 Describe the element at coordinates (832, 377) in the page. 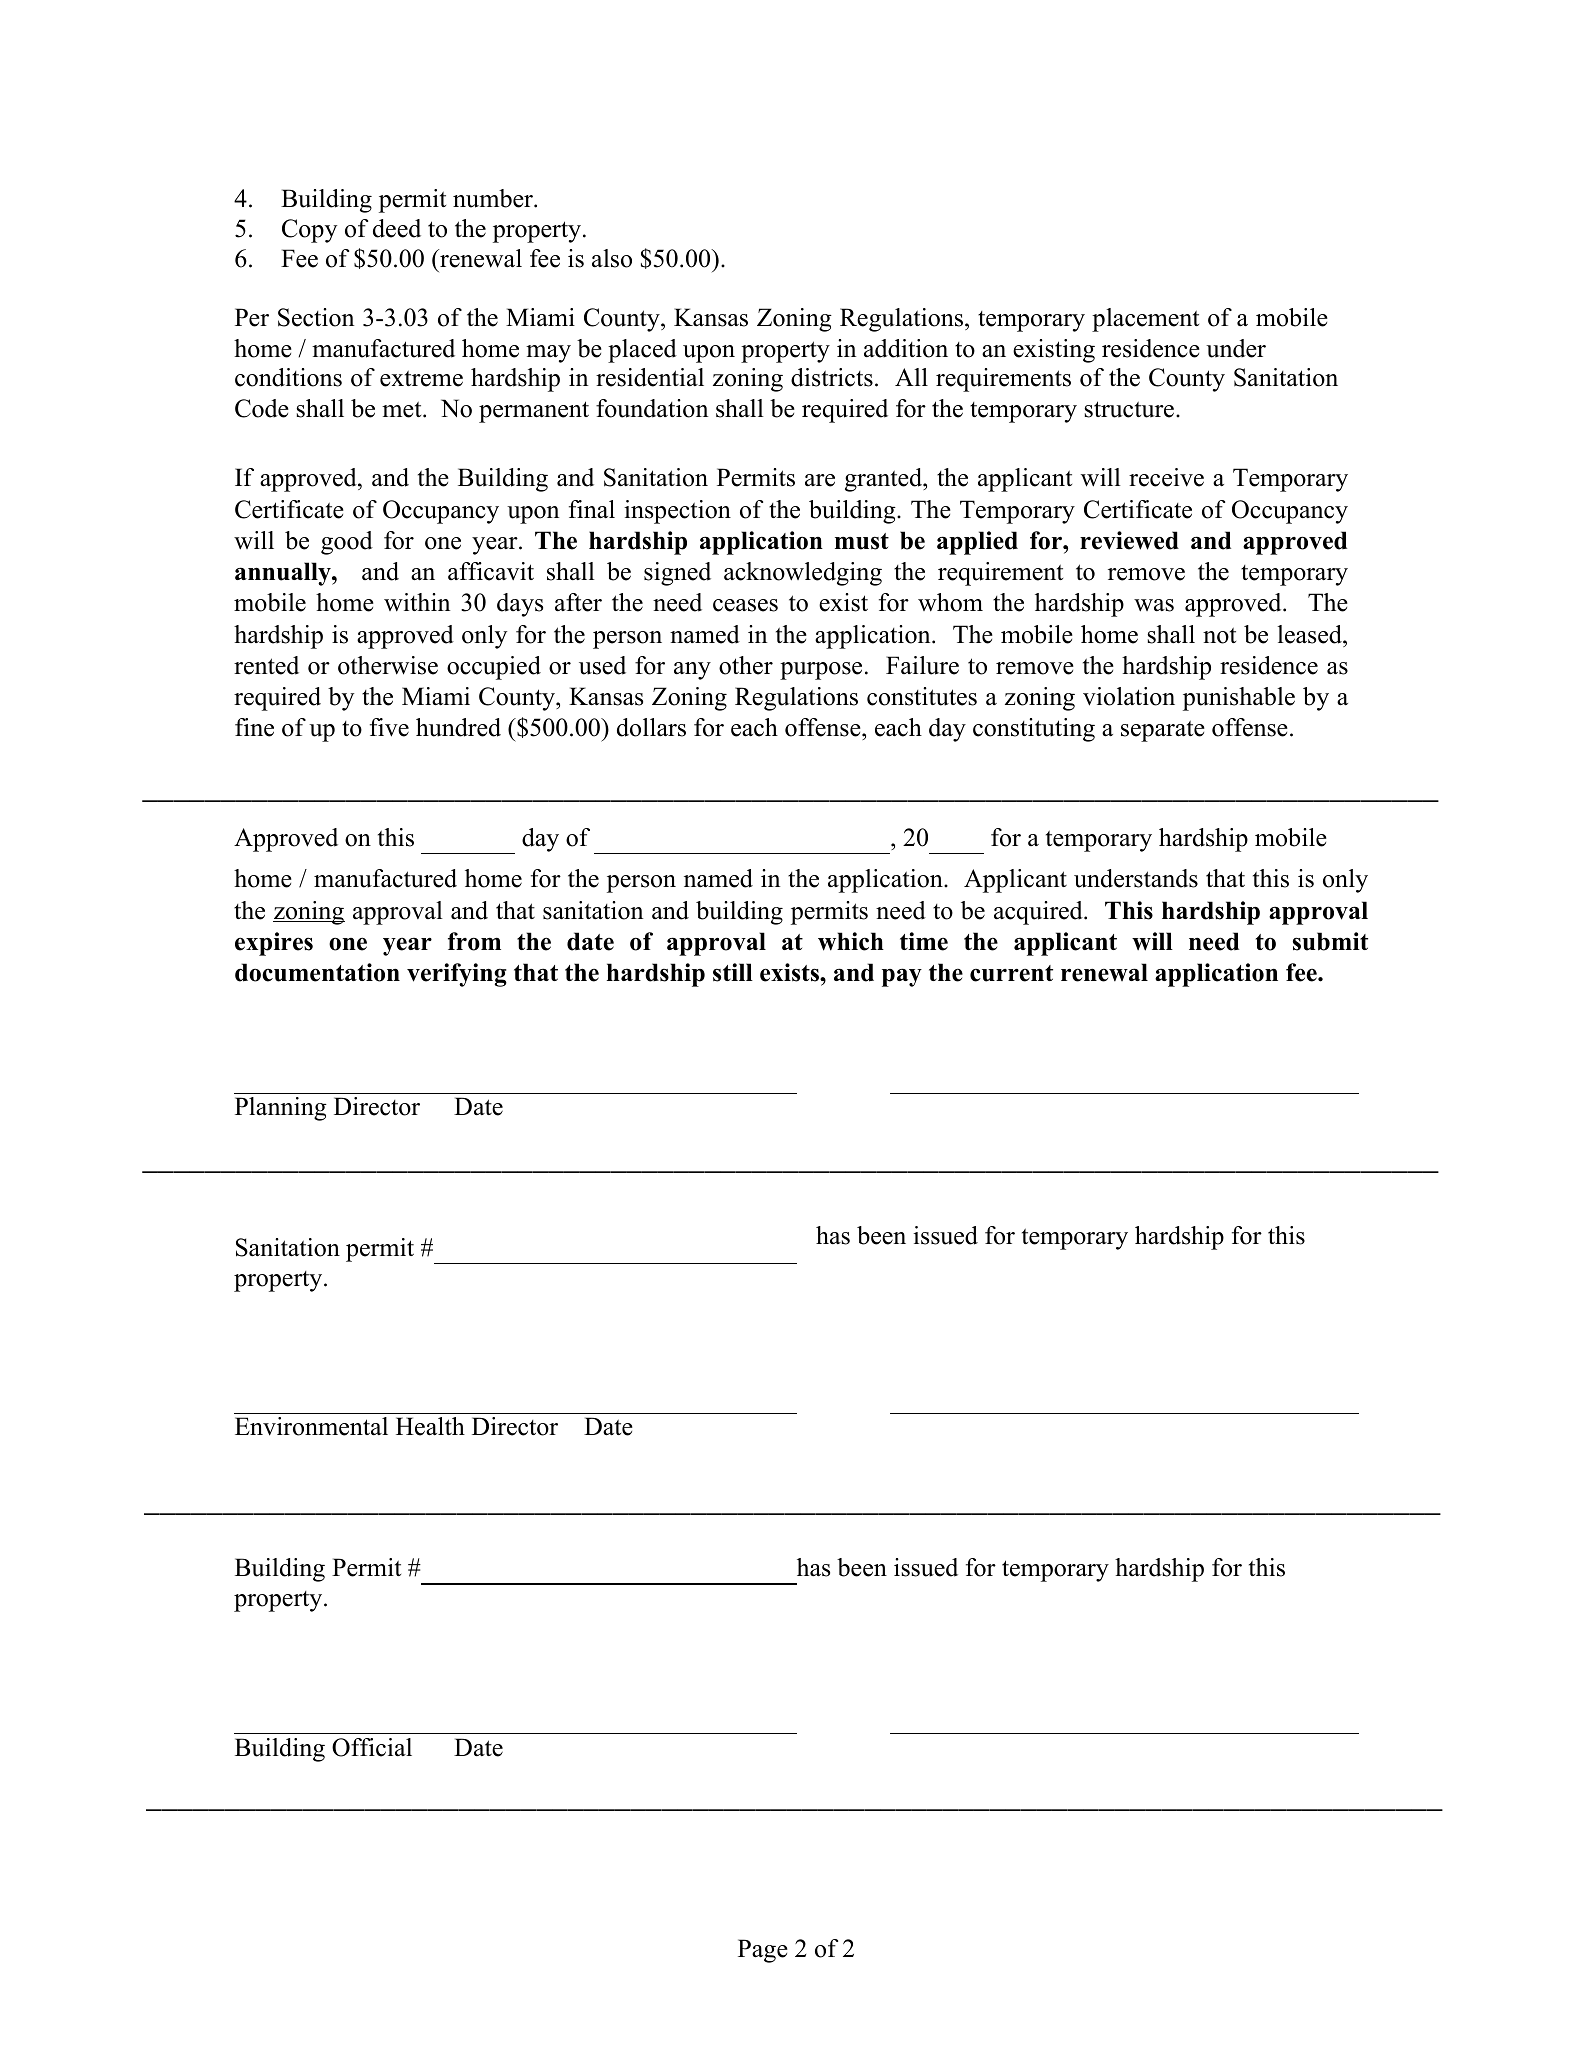

I see `districts` at that location.
